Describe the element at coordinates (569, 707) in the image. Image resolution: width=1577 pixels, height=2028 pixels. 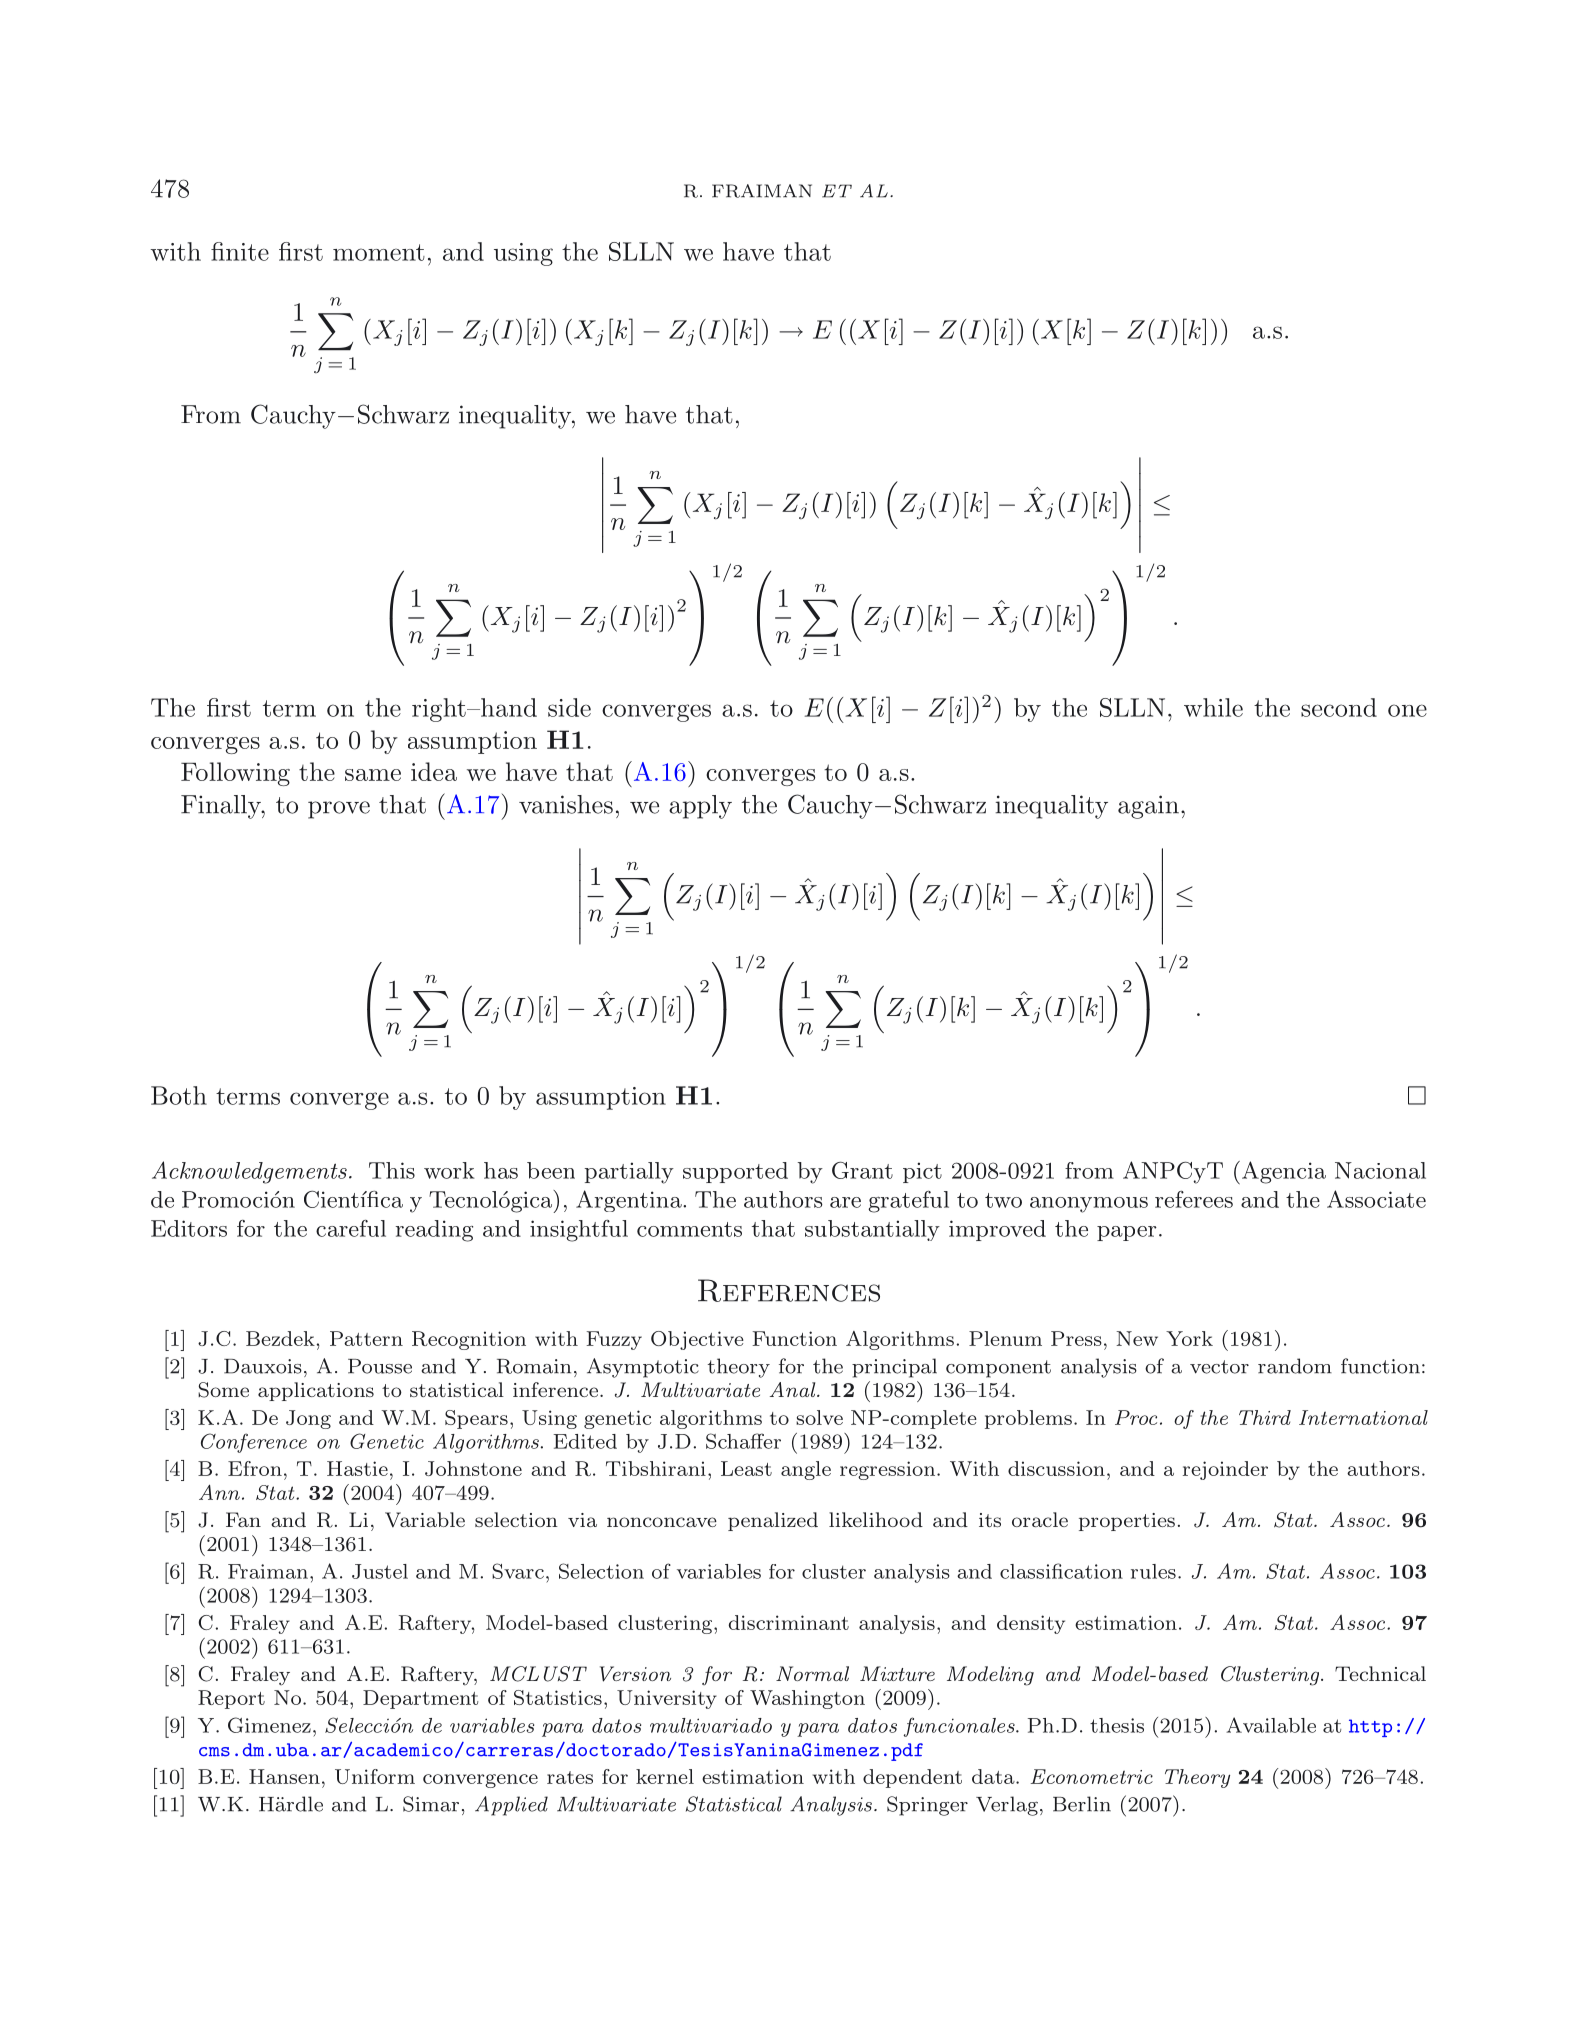
I see `side` at that location.
